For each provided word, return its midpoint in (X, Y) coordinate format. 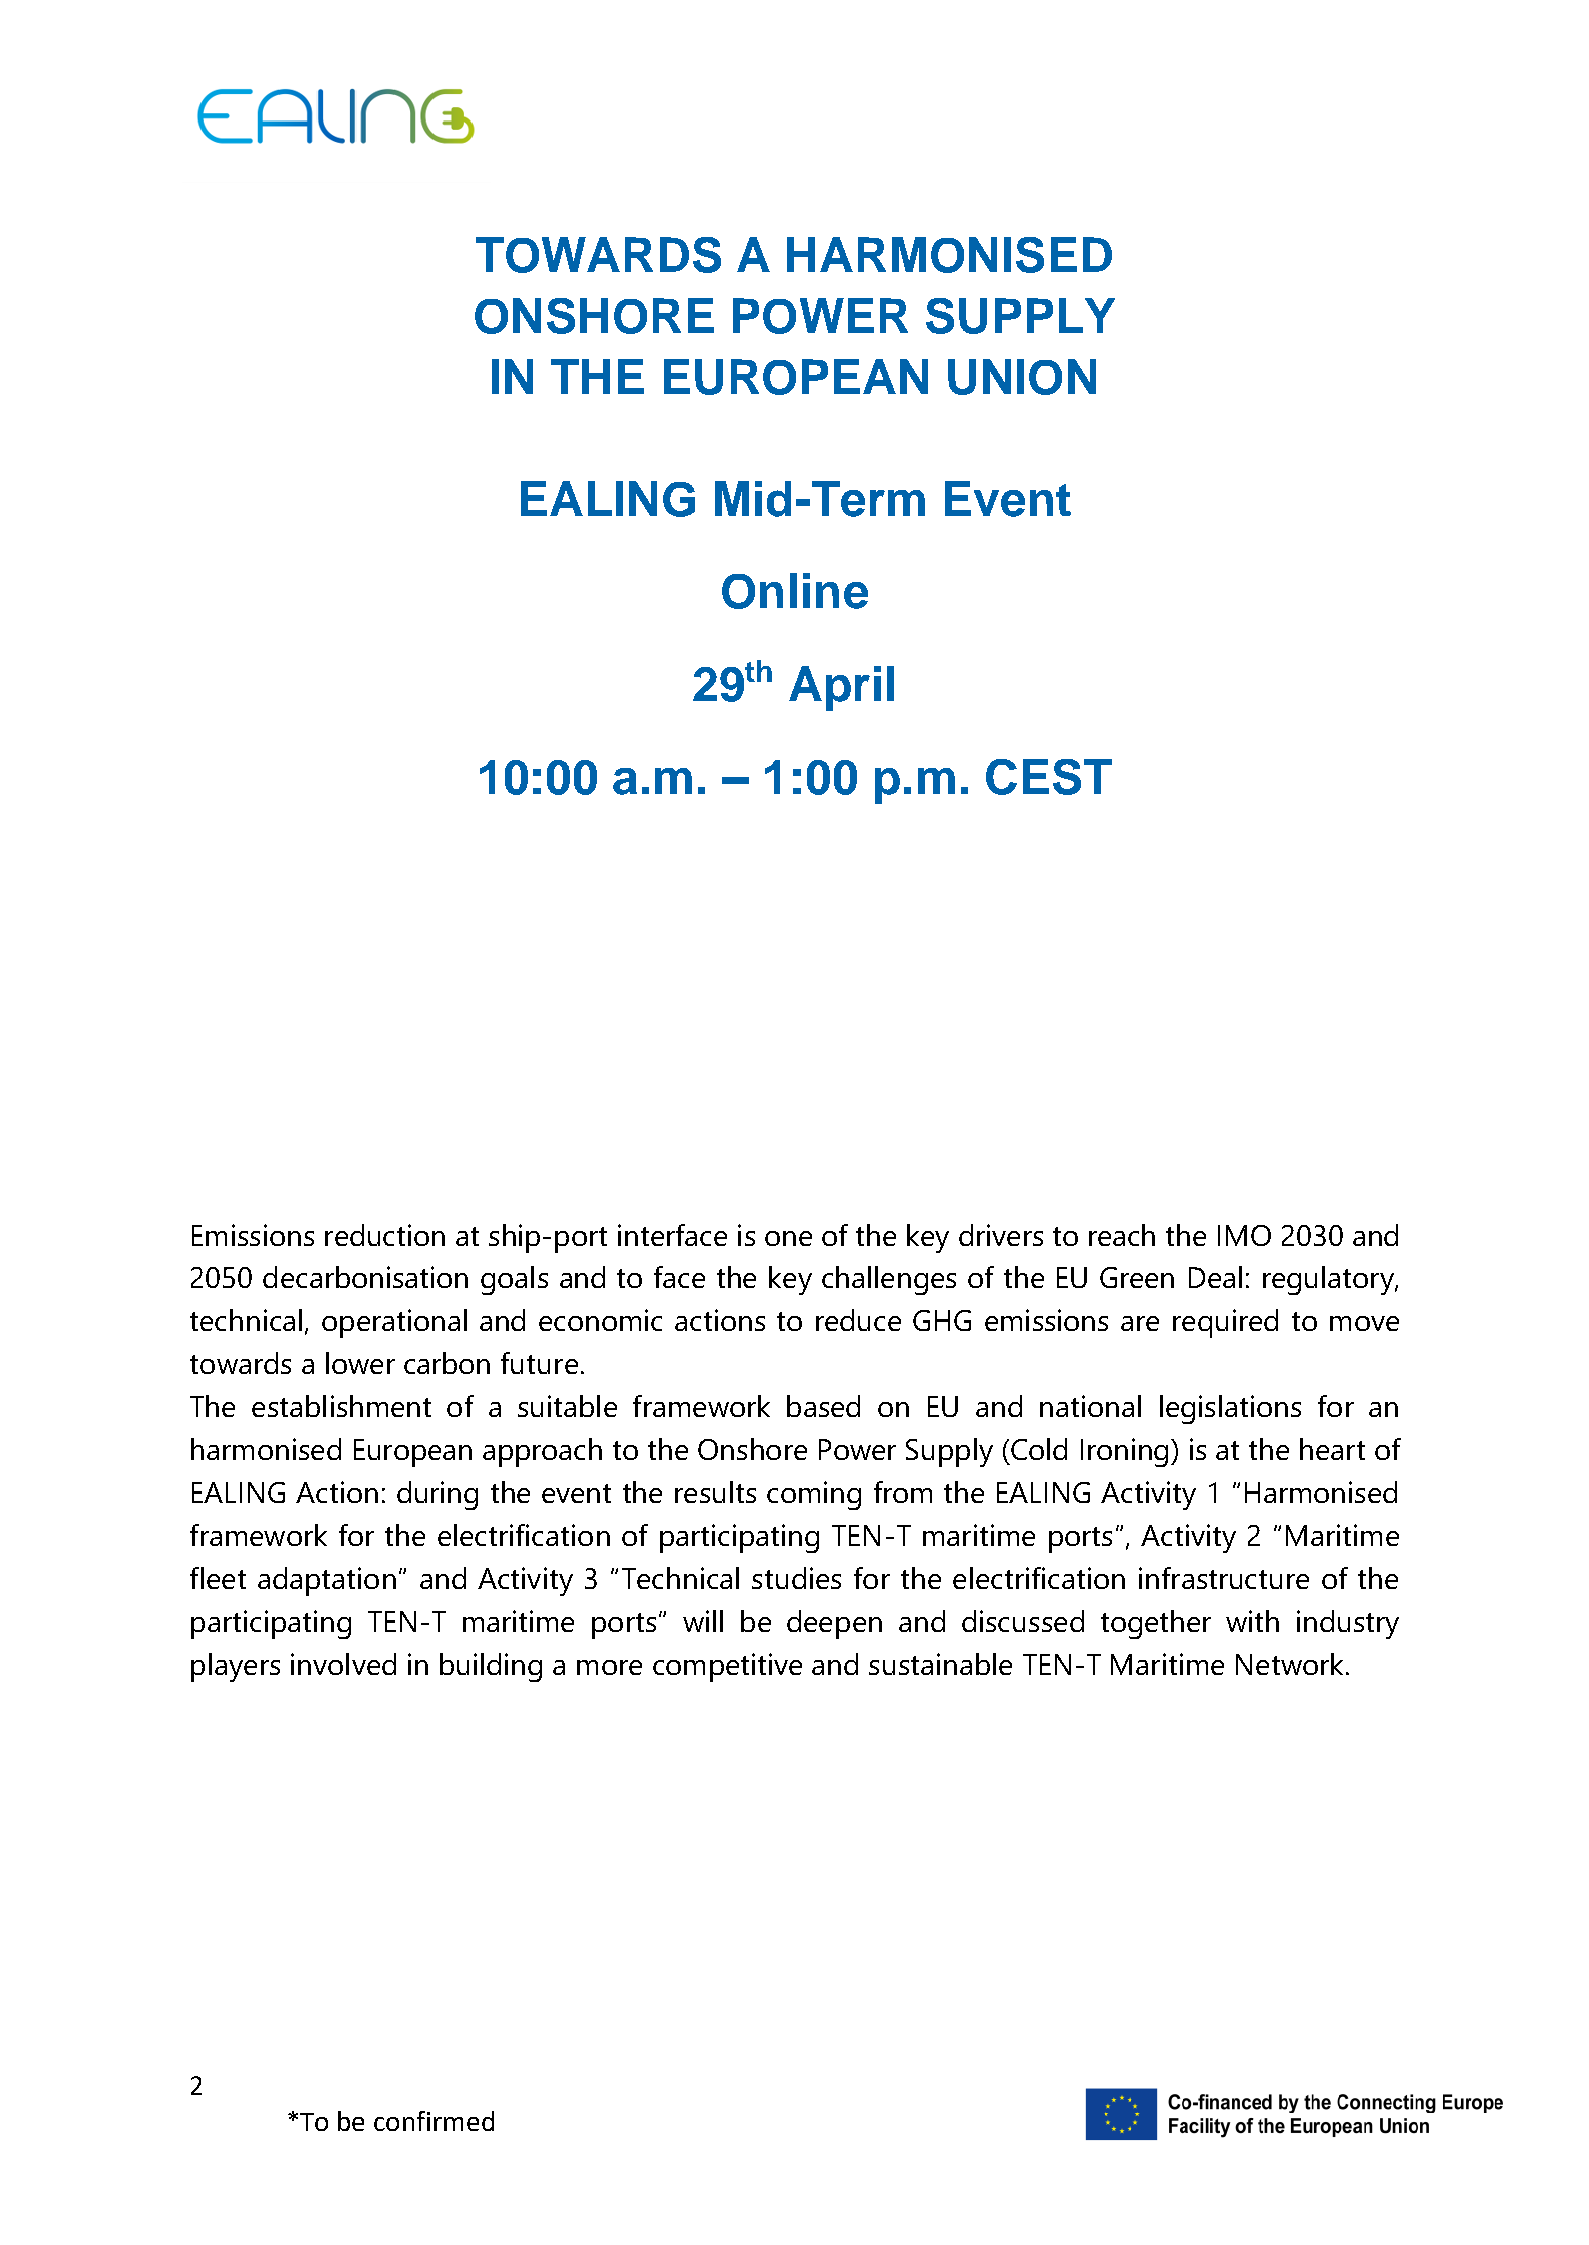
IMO (1244, 1235)
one (788, 1238)
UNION (1022, 377)
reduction (385, 1235)
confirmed (434, 2121)
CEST (1049, 777)
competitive (727, 1667)
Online (795, 591)
